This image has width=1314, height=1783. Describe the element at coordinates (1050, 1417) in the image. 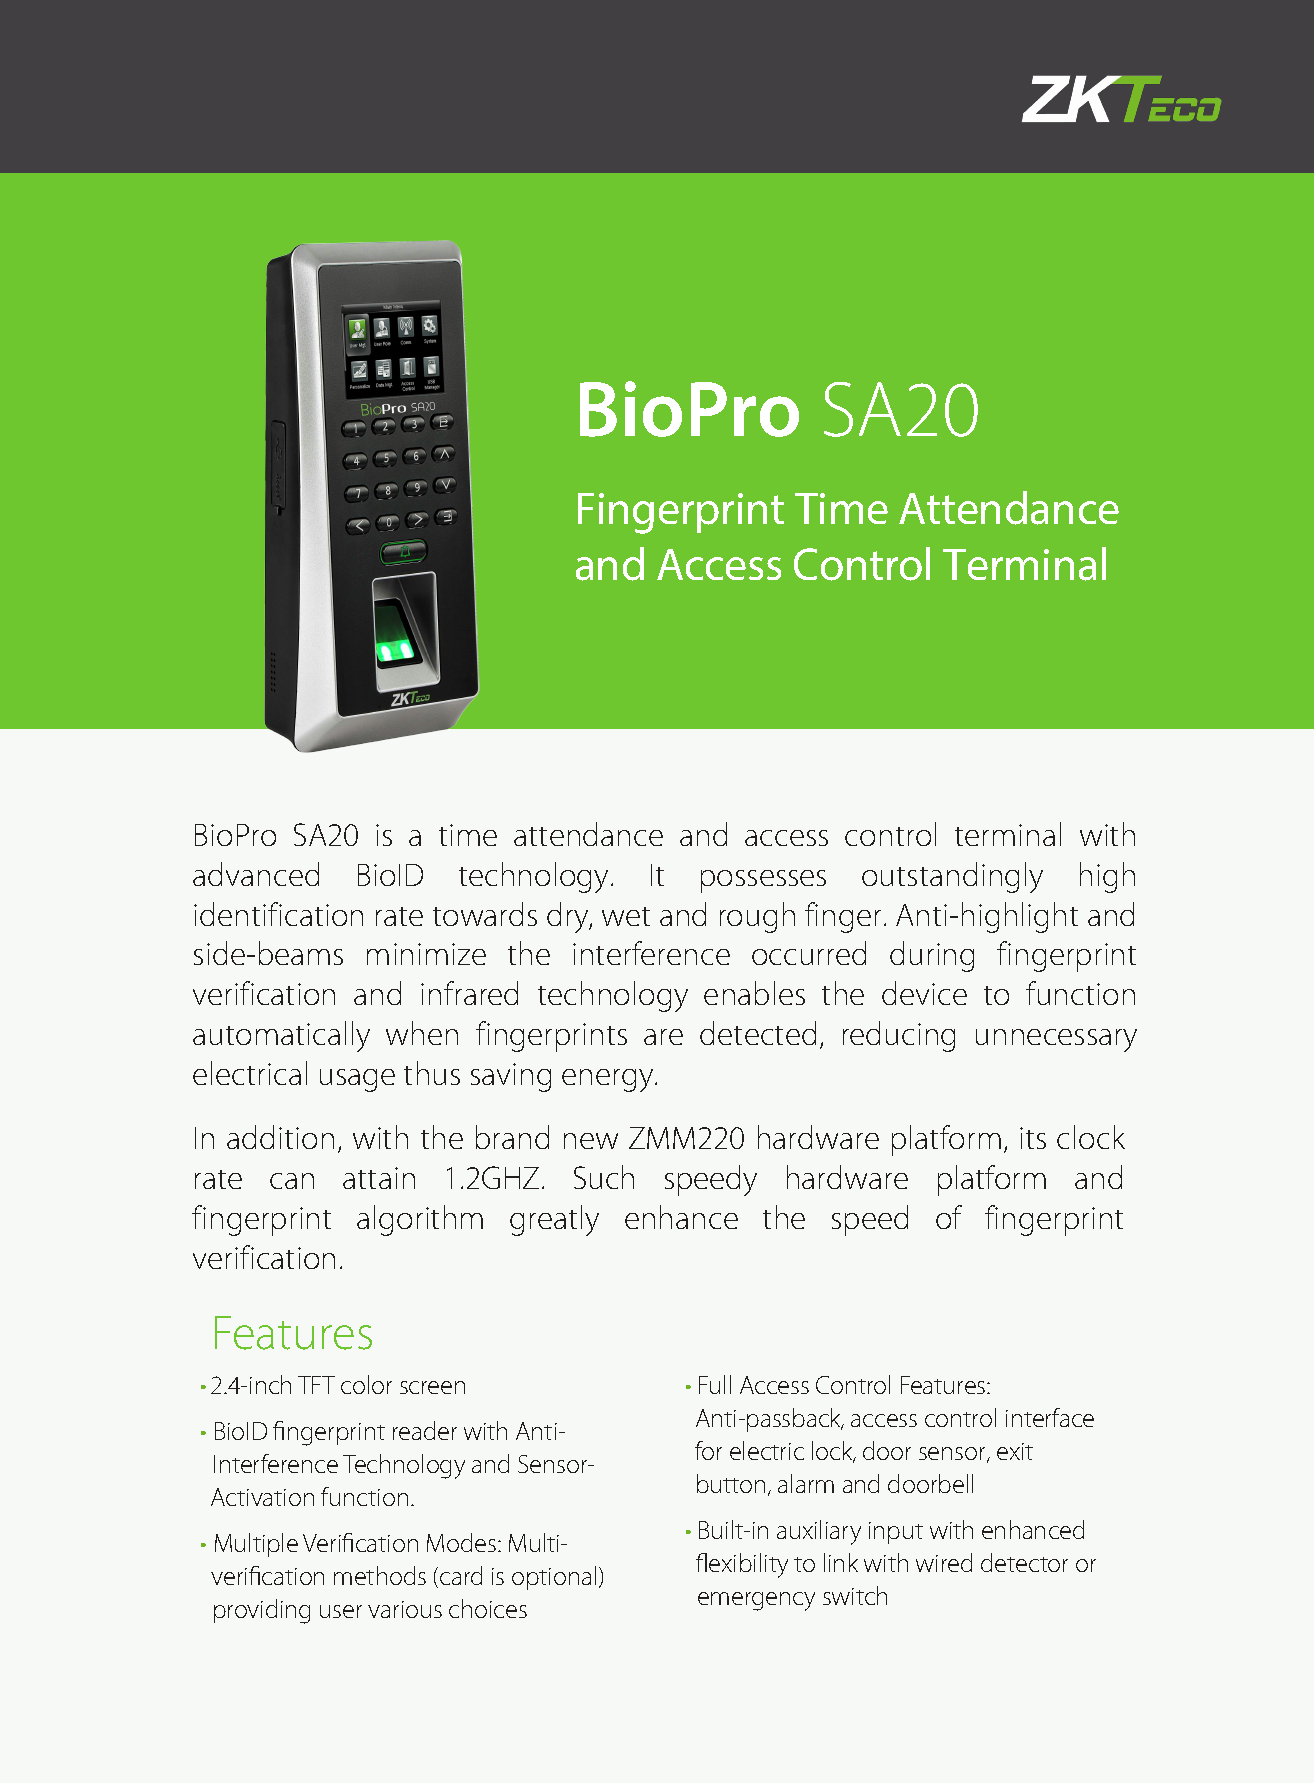

I see `interface` at that location.
